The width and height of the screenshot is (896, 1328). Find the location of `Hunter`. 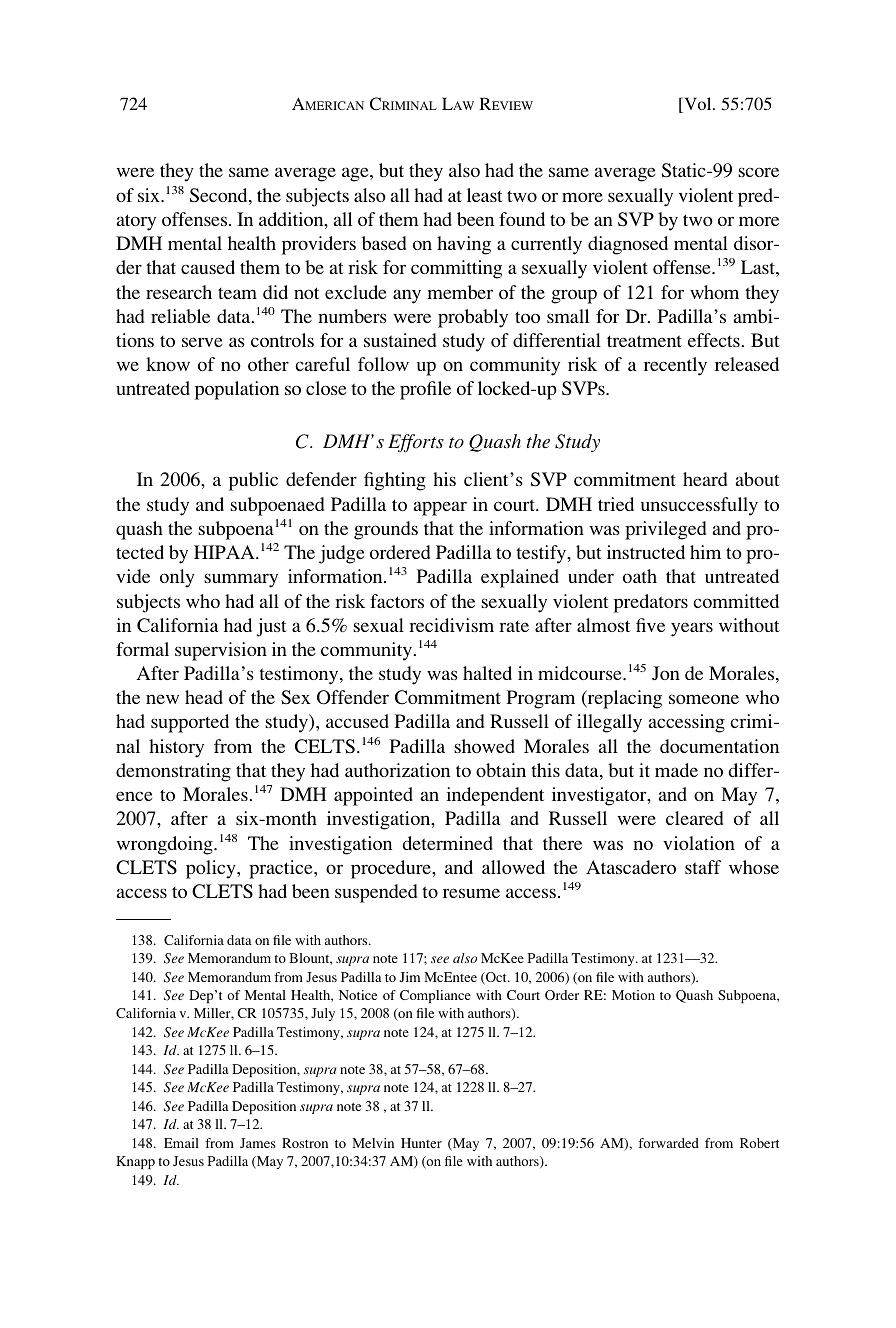

Hunter is located at coordinates (421, 1143).
